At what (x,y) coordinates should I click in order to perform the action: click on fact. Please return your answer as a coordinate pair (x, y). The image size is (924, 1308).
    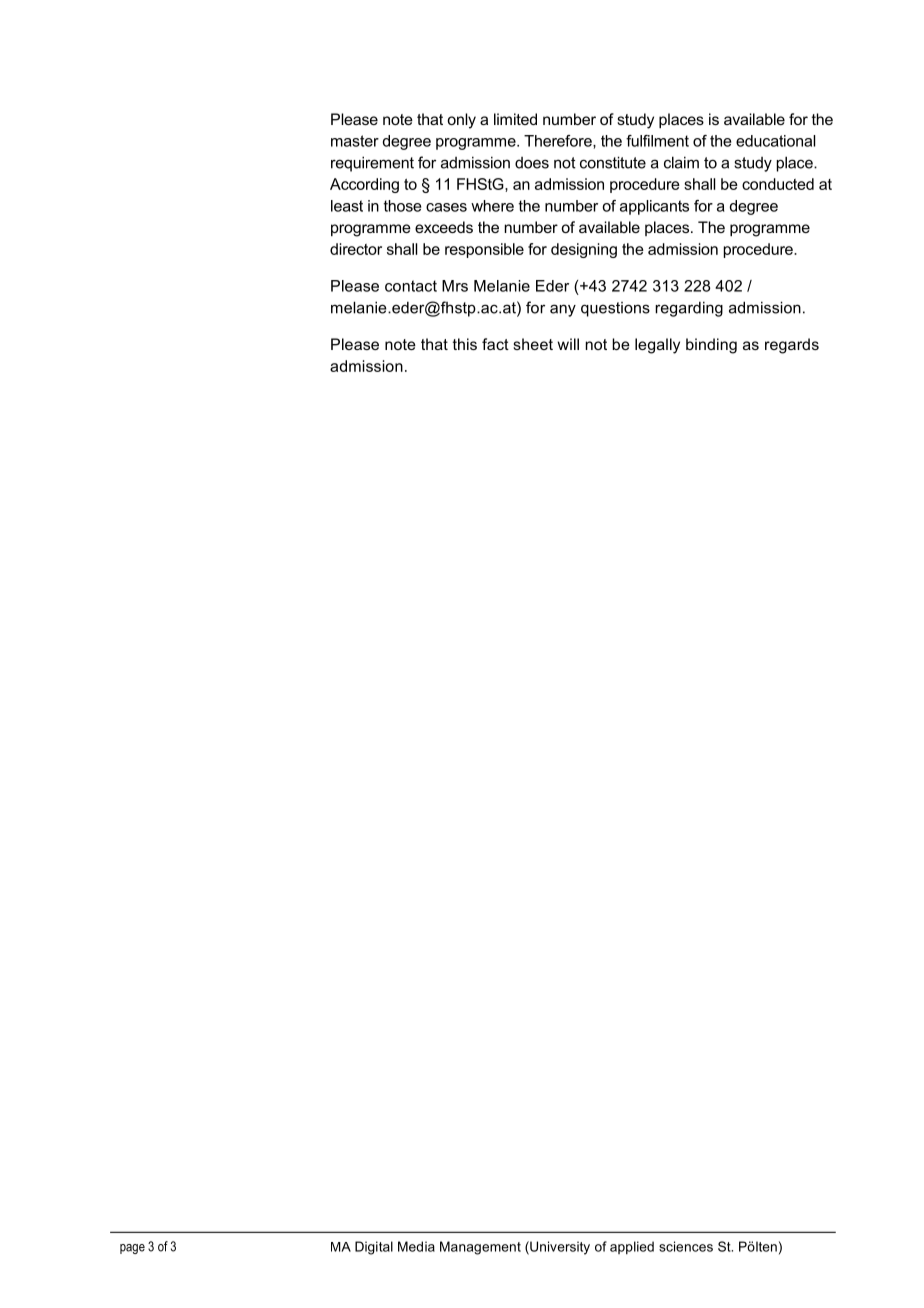
    Looking at the image, I should click on (495, 344).
